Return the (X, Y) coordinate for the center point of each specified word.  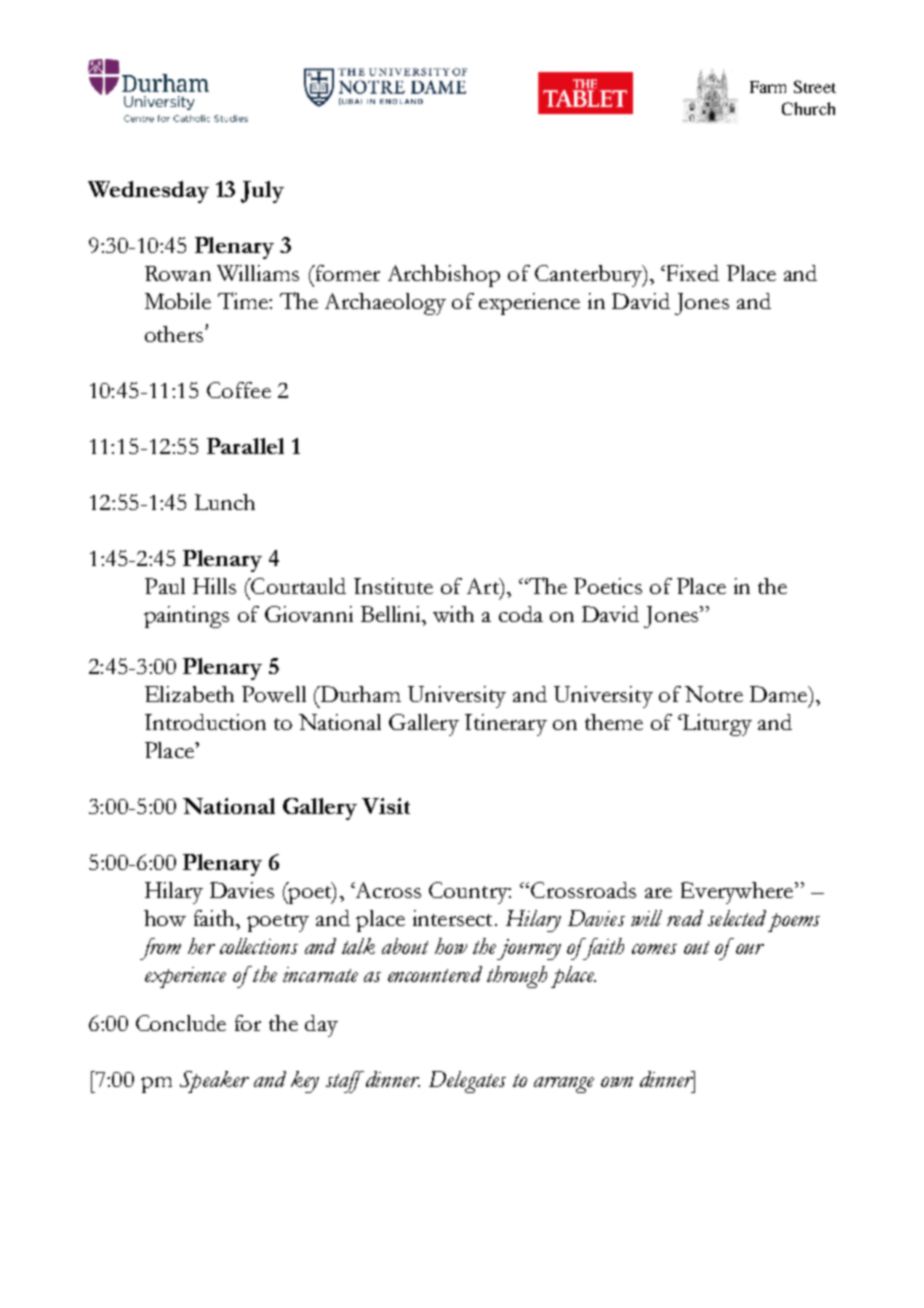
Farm (768, 87)
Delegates (467, 1082)
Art (484, 586)
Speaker (214, 1082)
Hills (214, 586)
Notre (714, 694)
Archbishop (444, 276)
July (262, 192)
